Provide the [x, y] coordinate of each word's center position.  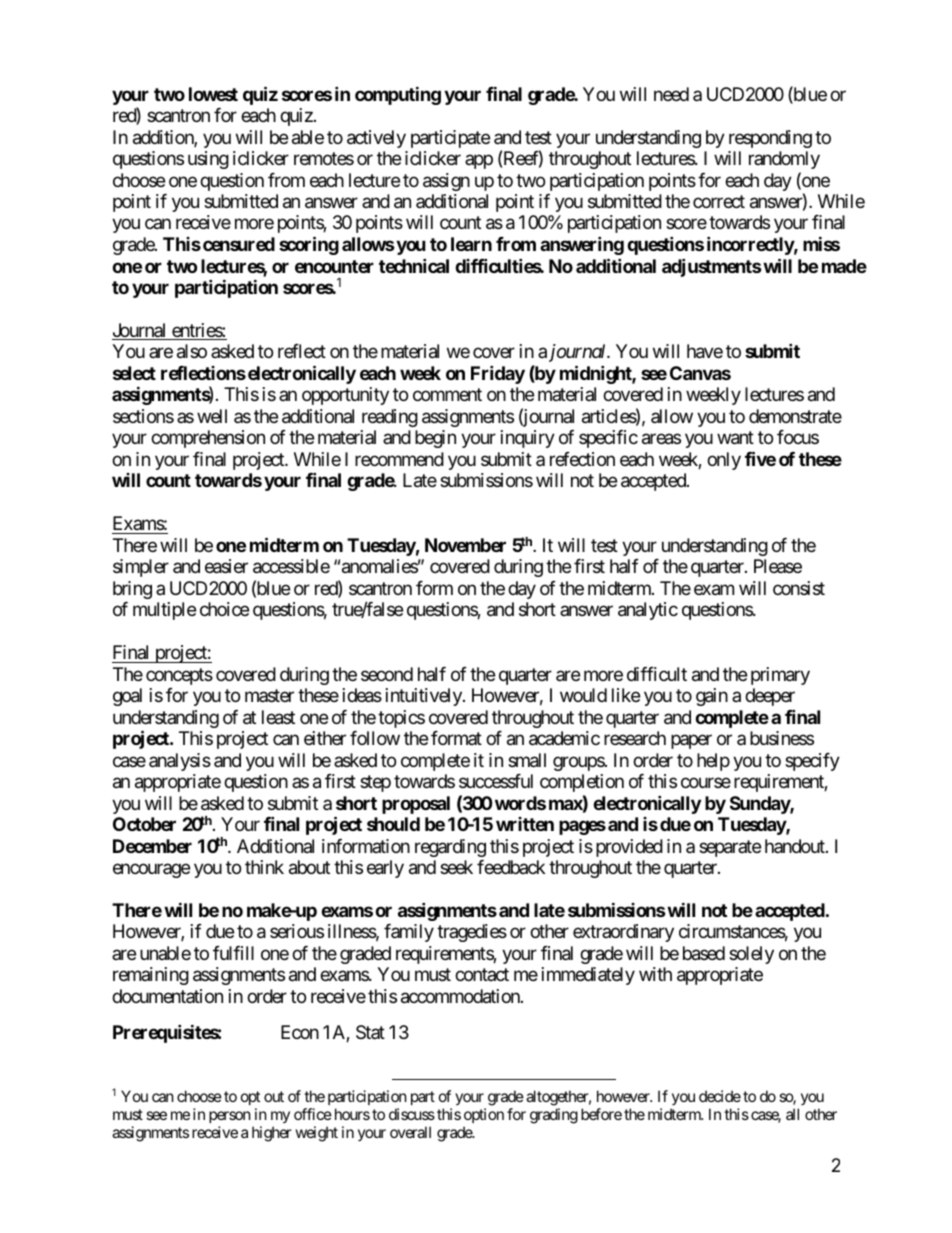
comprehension [208, 439]
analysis [180, 762]
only [724, 461]
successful [496, 781]
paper [691, 742]
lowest [213, 94]
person [230, 1117]
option [484, 1115]
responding [770, 139]
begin [435, 439]
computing [398, 95]
